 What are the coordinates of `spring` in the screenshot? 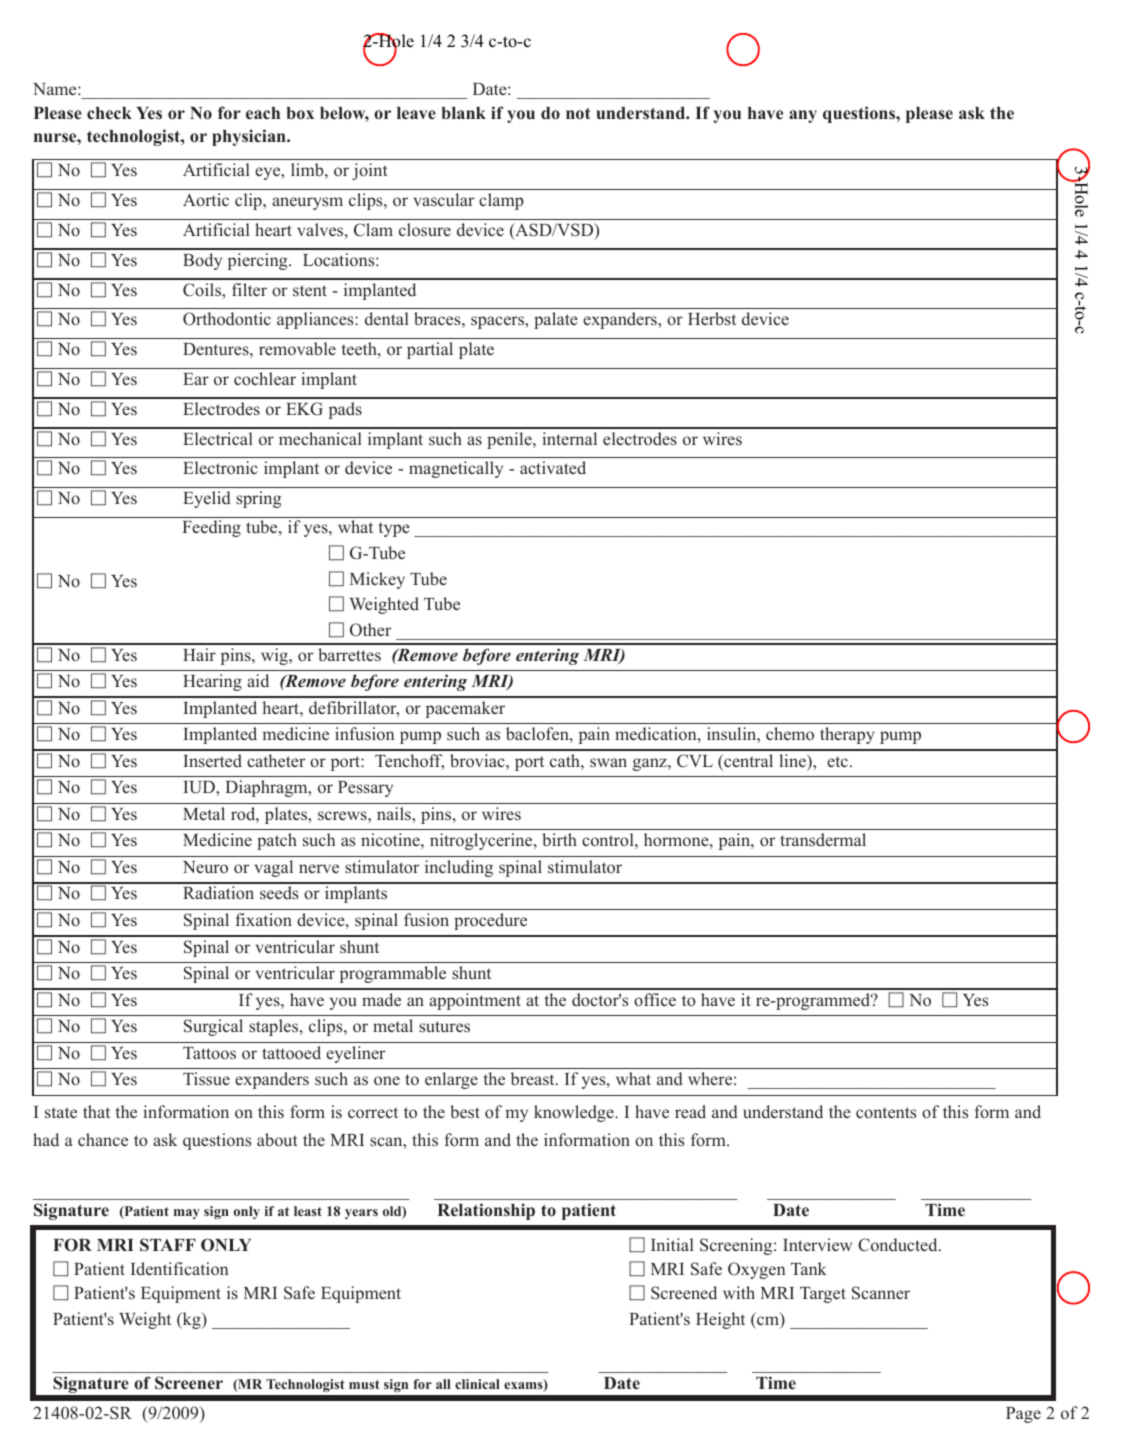 It's located at (259, 499).
